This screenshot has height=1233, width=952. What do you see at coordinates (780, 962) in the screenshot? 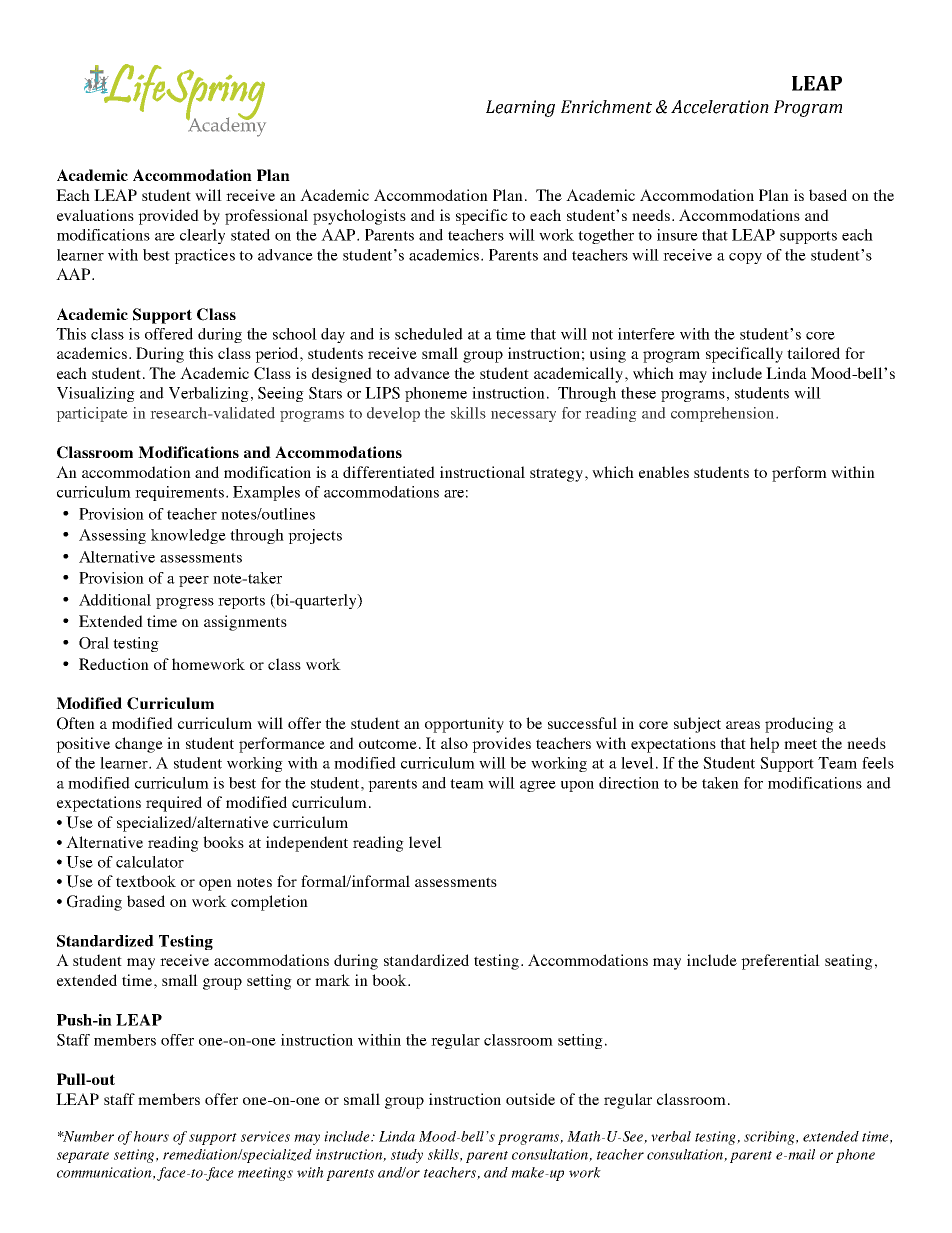
I see `preferential` at bounding box center [780, 962].
